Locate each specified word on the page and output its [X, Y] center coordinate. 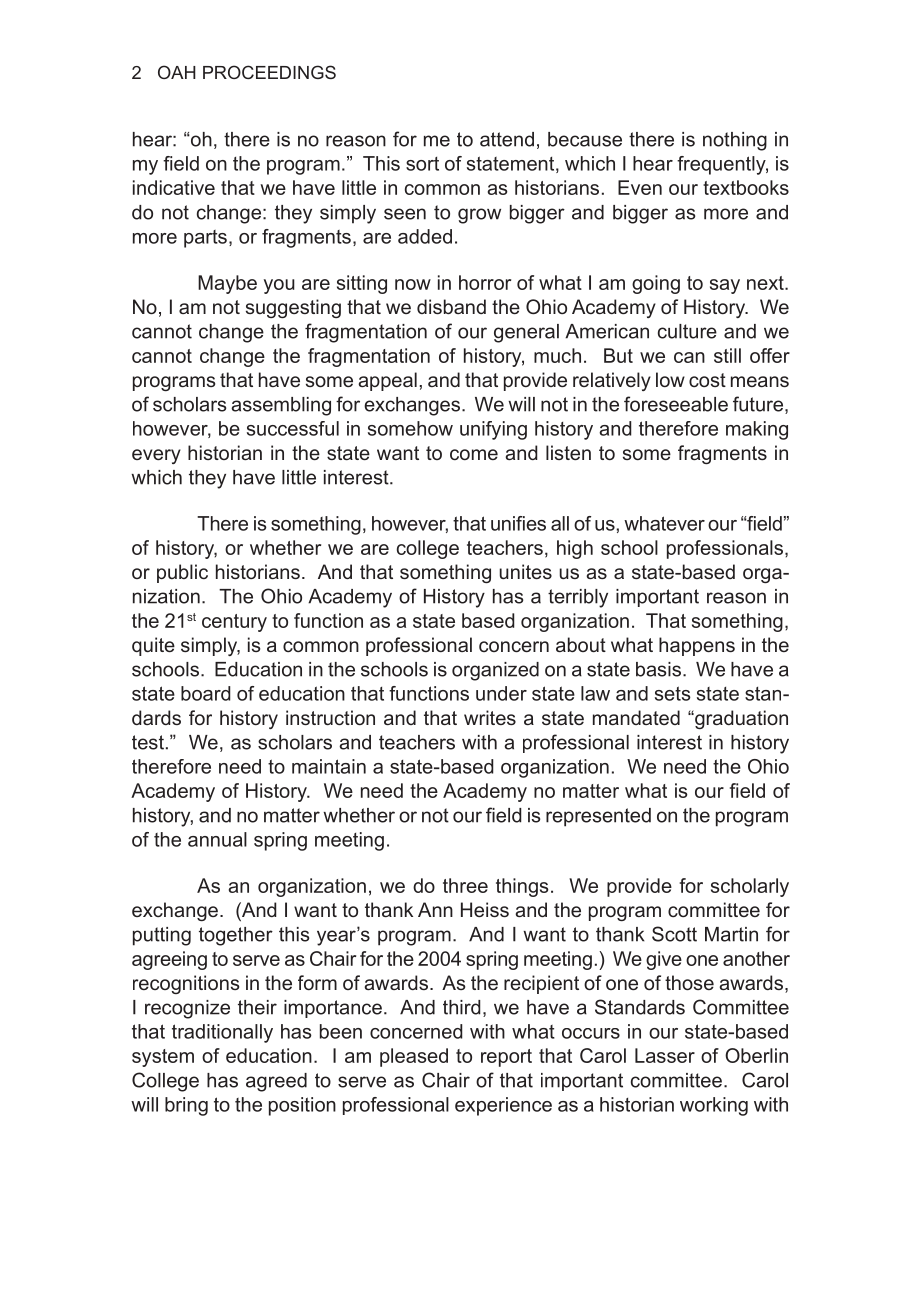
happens [697, 646]
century [234, 623]
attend [507, 139]
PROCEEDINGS [269, 72]
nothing [735, 141]
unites [525, 571]
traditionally [222, 1033]
